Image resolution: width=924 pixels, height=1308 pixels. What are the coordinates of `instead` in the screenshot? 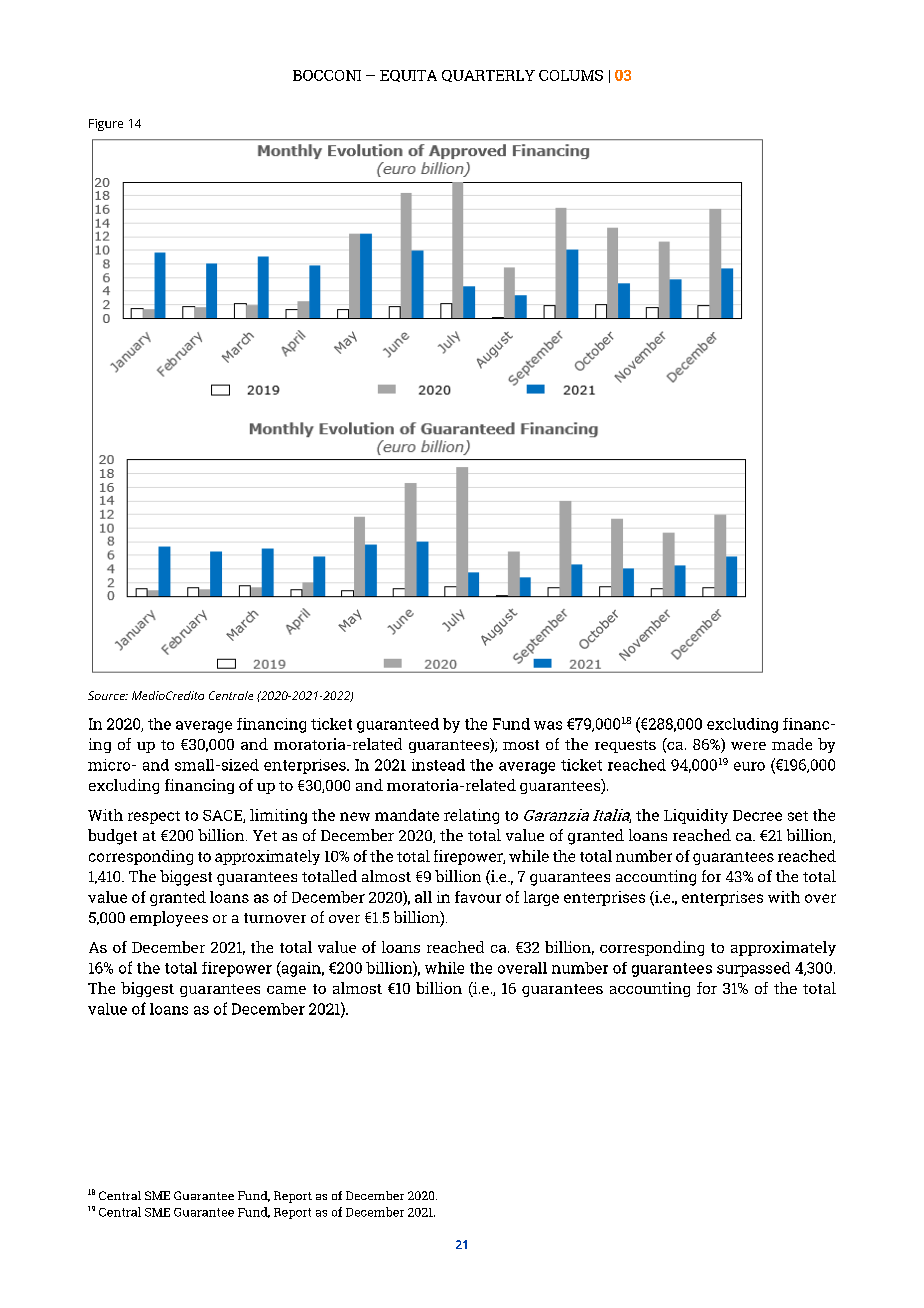 It's located at (438, 765).
